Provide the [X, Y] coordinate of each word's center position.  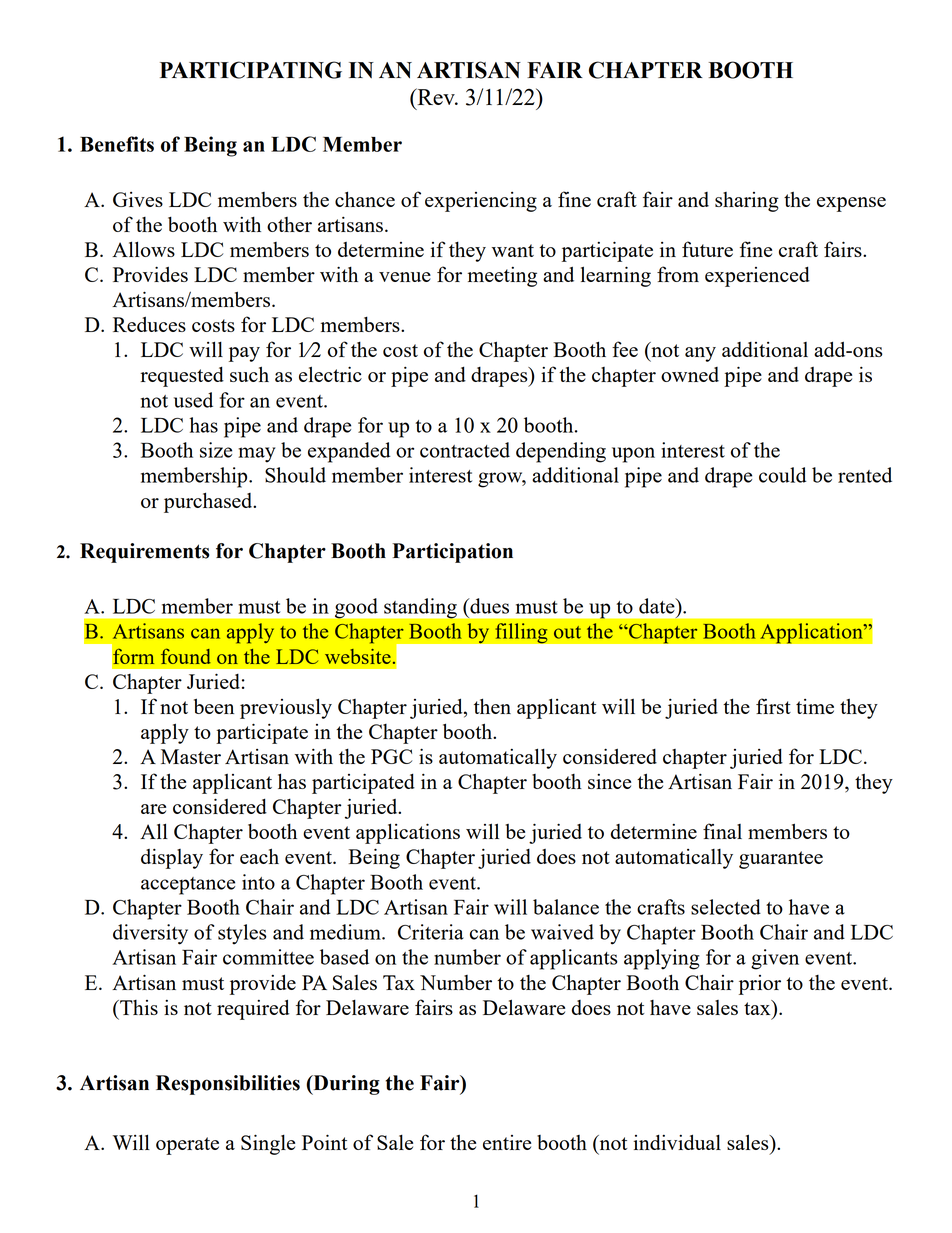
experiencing [481, 202]
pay [244, 354]
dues [488, 606]
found [186, 656]
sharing [747, 202]
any [700, 354]
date [658, 606]
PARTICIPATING [251, 70]
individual [677, 1142]
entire [507, 1142]
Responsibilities [228, 1085]
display [172, 858]
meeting [502, 277]
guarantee [781, 860]
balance [566, 907]
